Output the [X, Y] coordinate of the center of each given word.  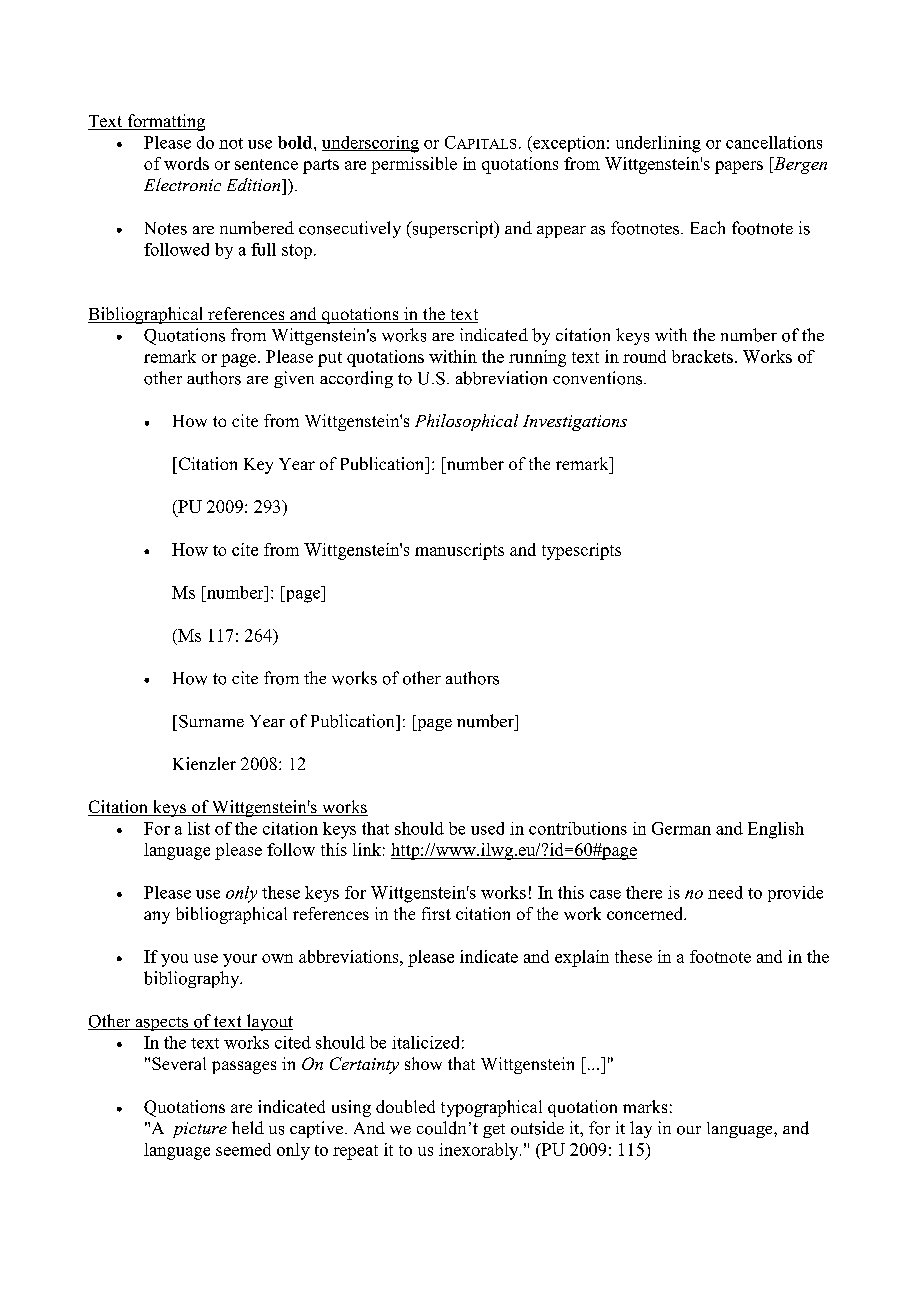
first [436, 913]
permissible [414, 165]
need [725, 892]
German [681, 828]
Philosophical [466, 422]
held [248, 1127]
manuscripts [459, 551]
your [240, 960]
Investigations [575, 423]
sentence [266, 164]
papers [739, 167]
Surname [211, 721]
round [644, 356]
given [294, 379]
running [537, 358]
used [487, 828]
